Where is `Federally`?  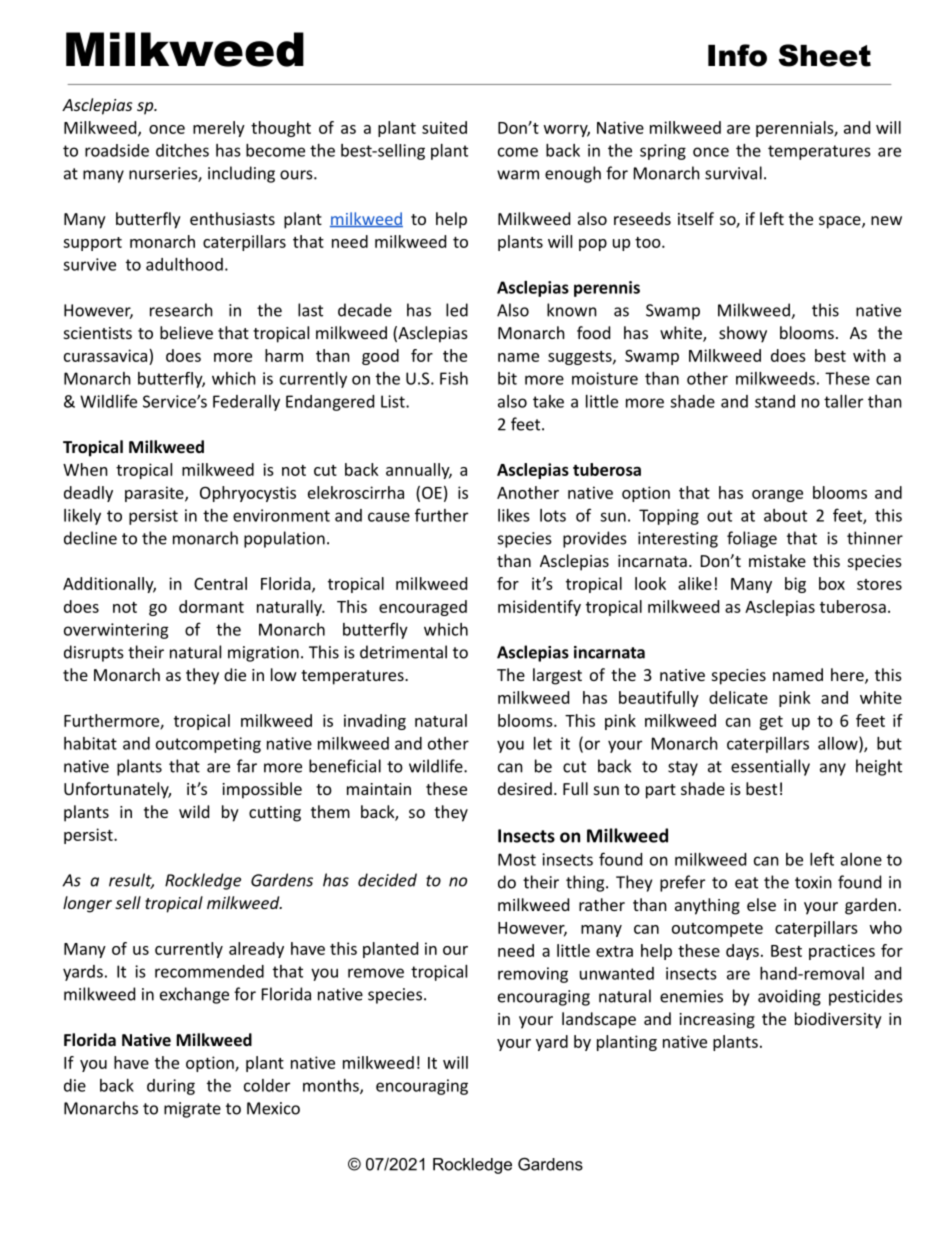 Federally is located at coordinates (246, 403).
